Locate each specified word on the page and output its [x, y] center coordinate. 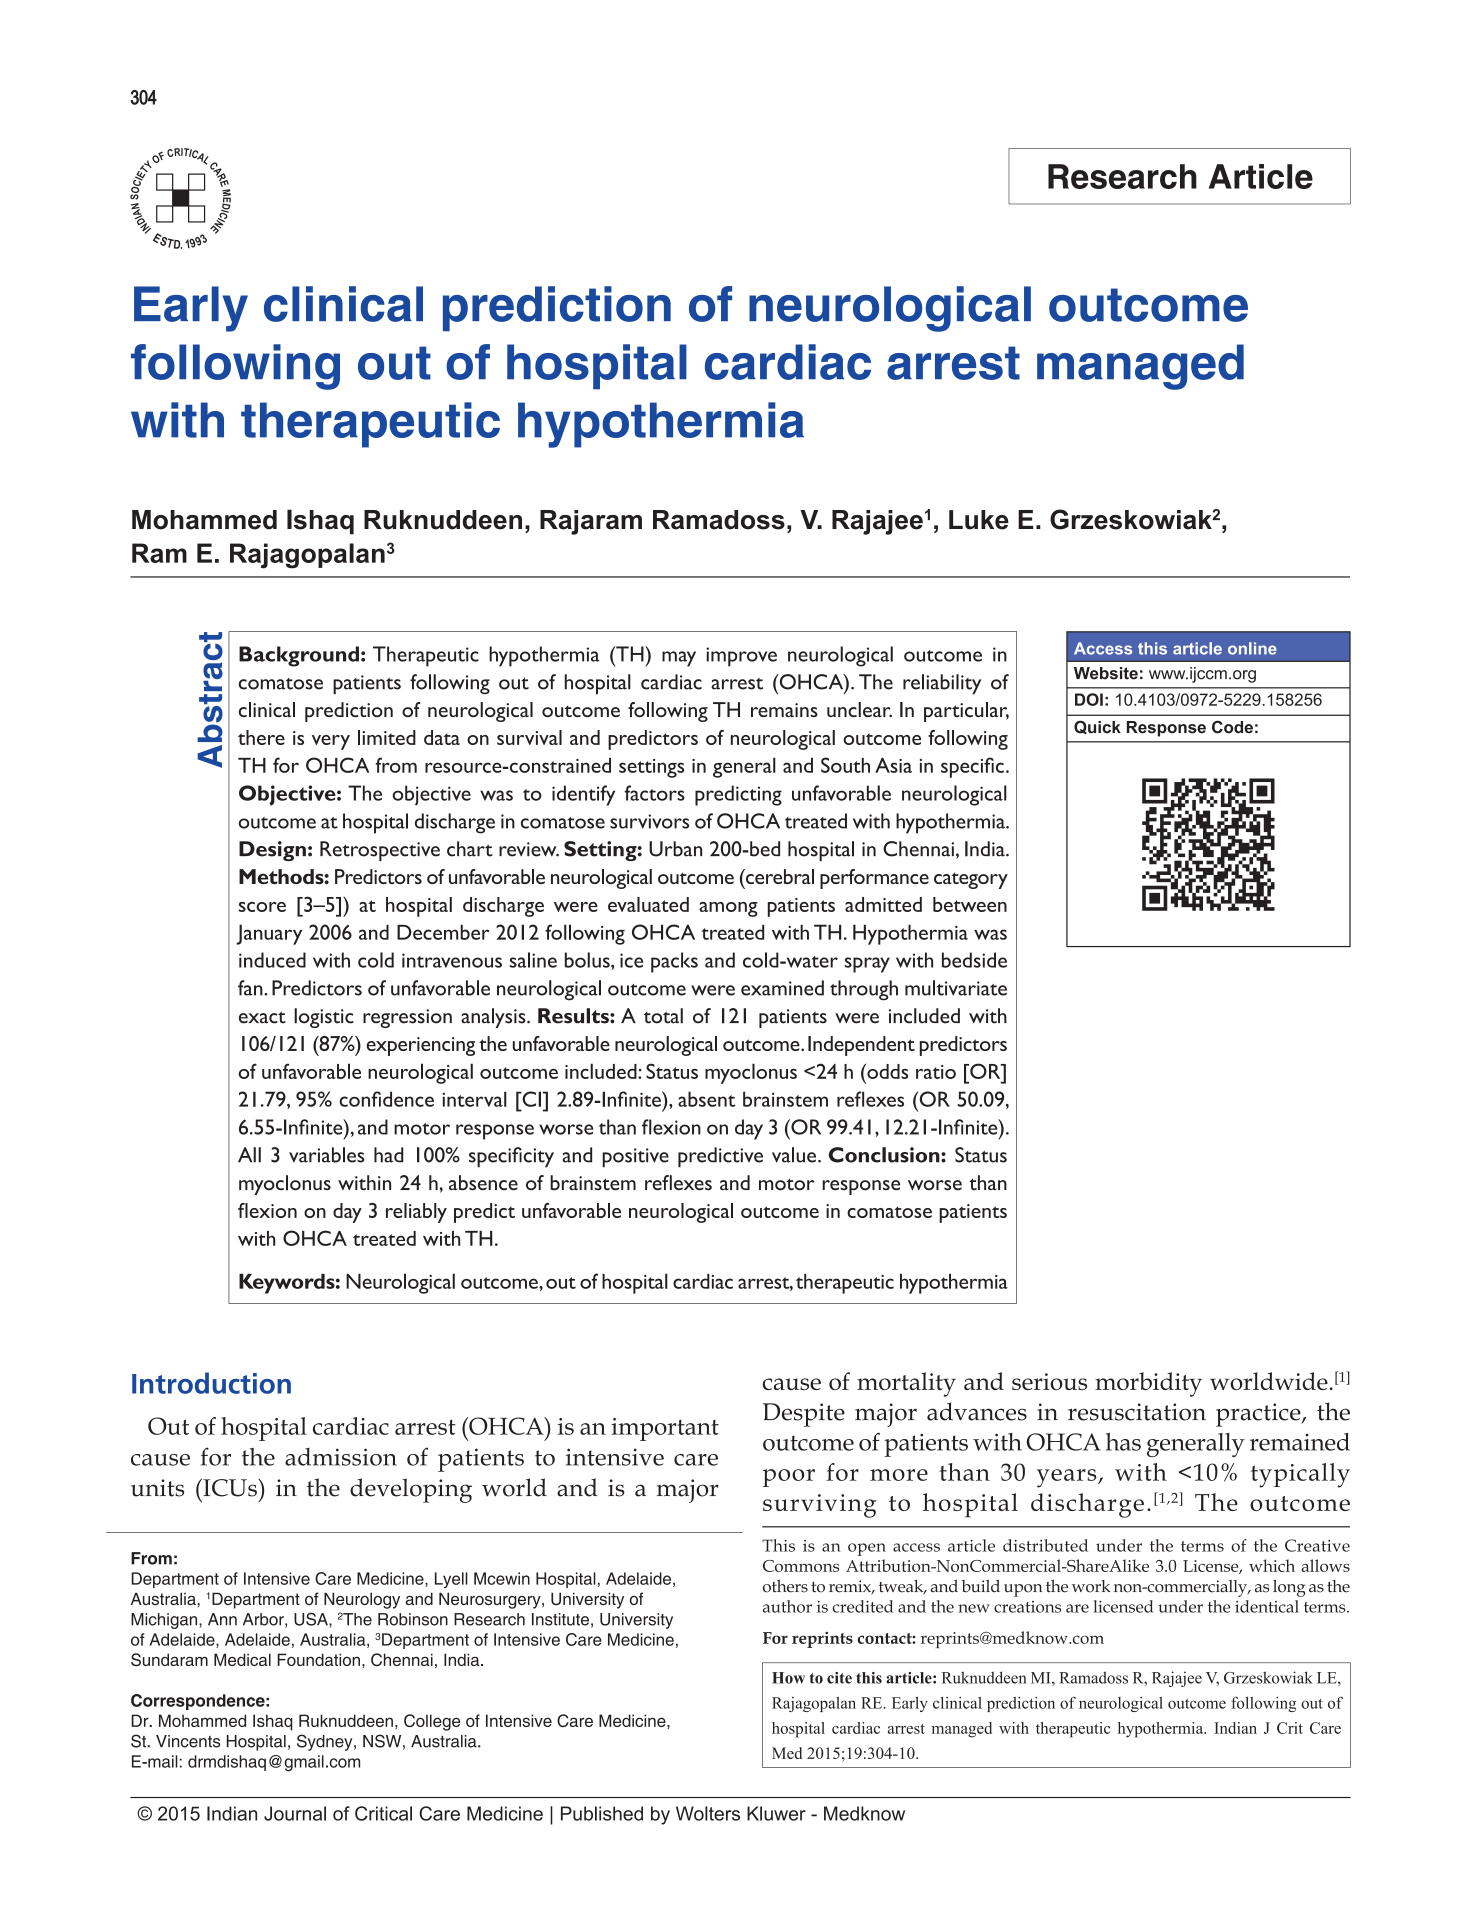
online [1252, 648]
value [794, 1155]
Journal [295, 1813]
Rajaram [591, 522]
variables [326, 1155]
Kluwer [776, 1813]
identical [1267, 1606]
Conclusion [885, 1155]
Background [299, 656]
